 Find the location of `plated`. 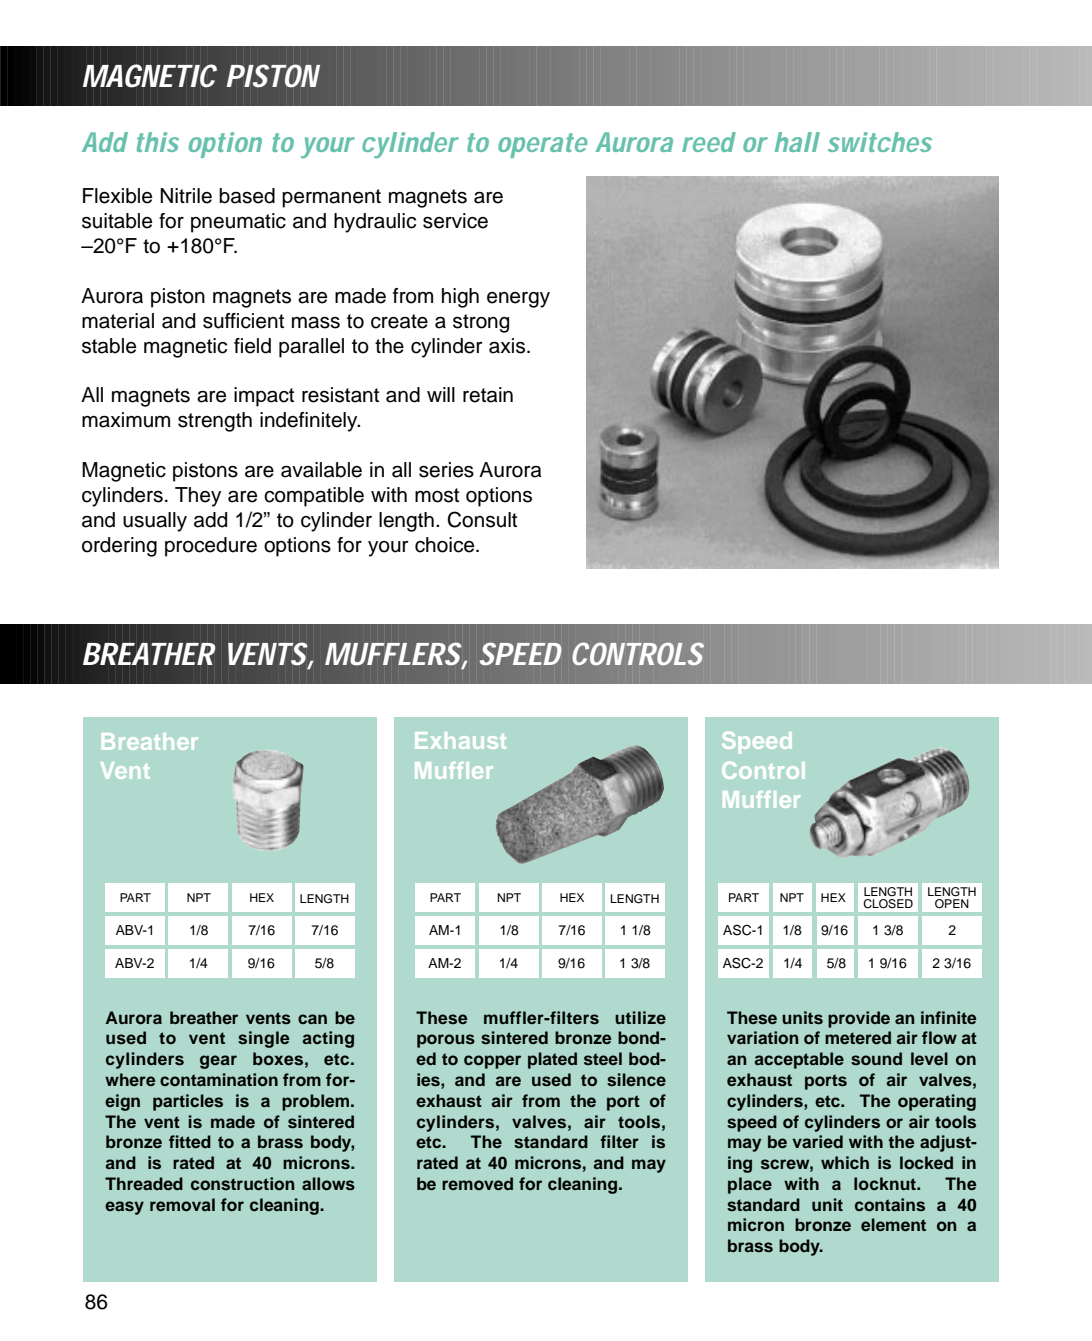

plated is located at coordinates (552, 1060).
